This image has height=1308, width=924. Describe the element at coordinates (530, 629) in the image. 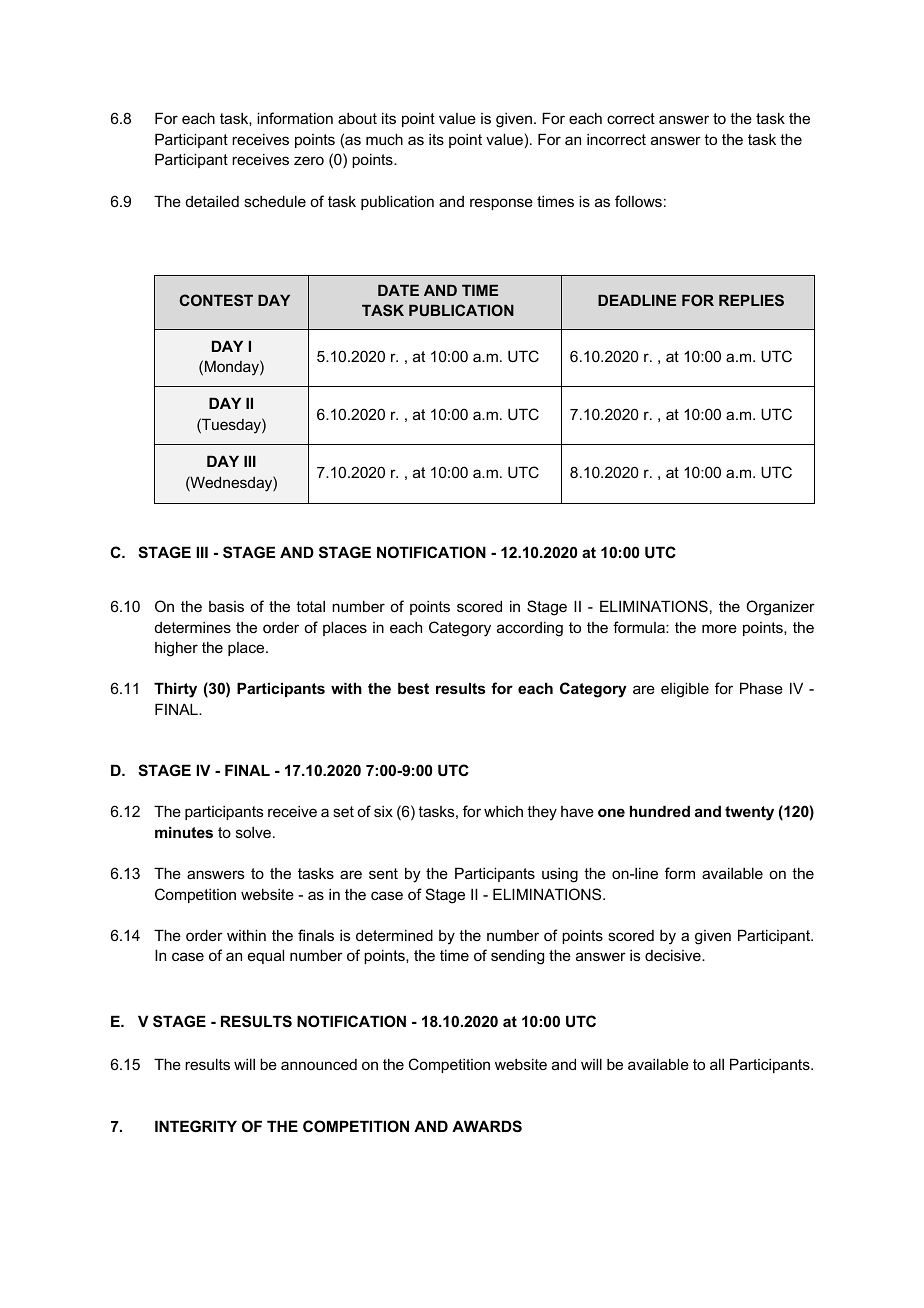

I see `according` at that location.
